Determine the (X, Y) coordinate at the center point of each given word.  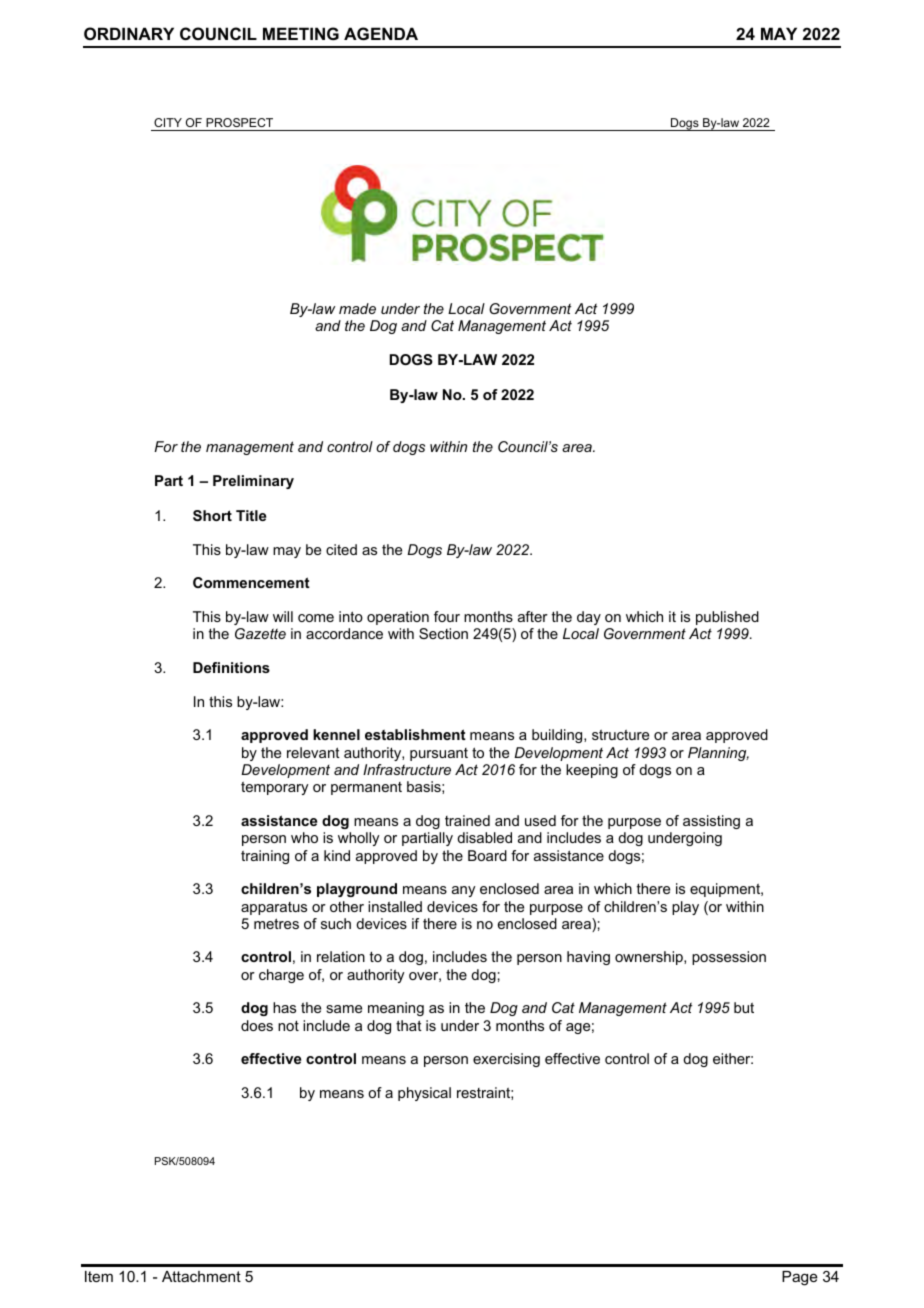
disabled (484, 837)
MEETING (301, 33)
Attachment (201, 1276)
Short (212, 515)
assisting (711, 822)
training (265, 857)
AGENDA (381, 33)
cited (341, 549)
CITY (168, 122)
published (727, 618)
